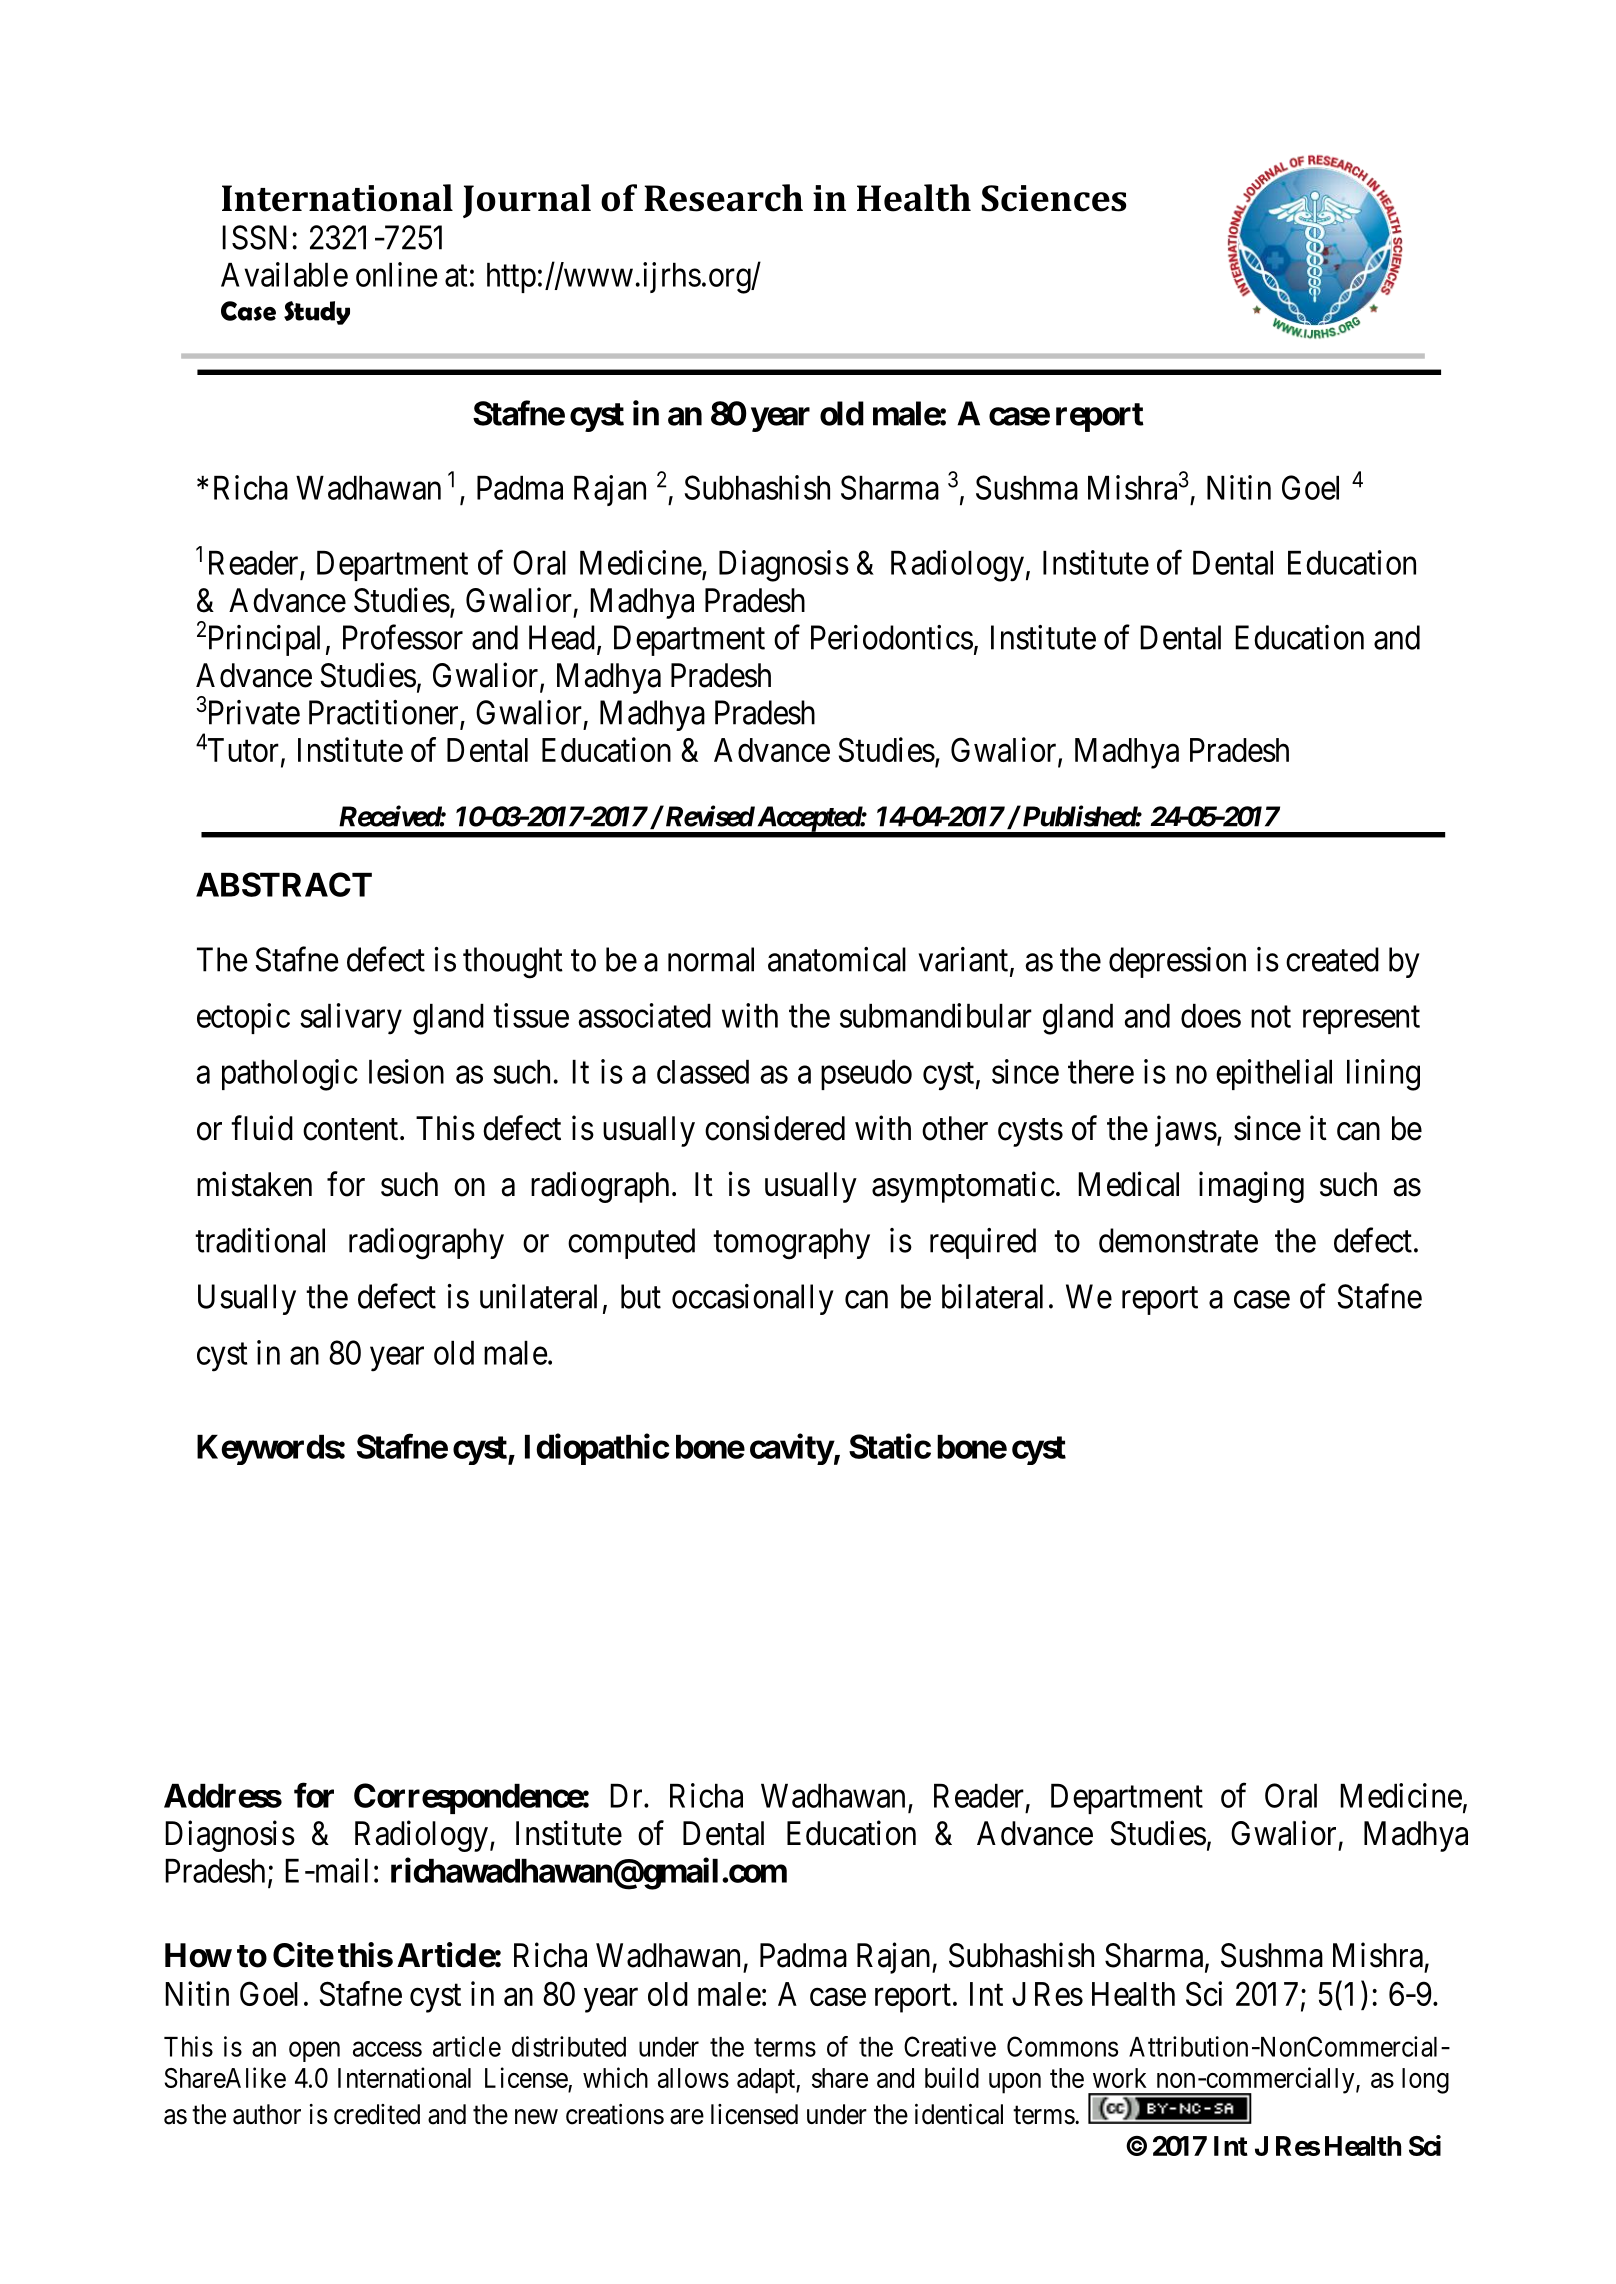 Image resolution: width=1616 pixels, height=2284 pixels. I want to click on created, so click(1332, 959).
